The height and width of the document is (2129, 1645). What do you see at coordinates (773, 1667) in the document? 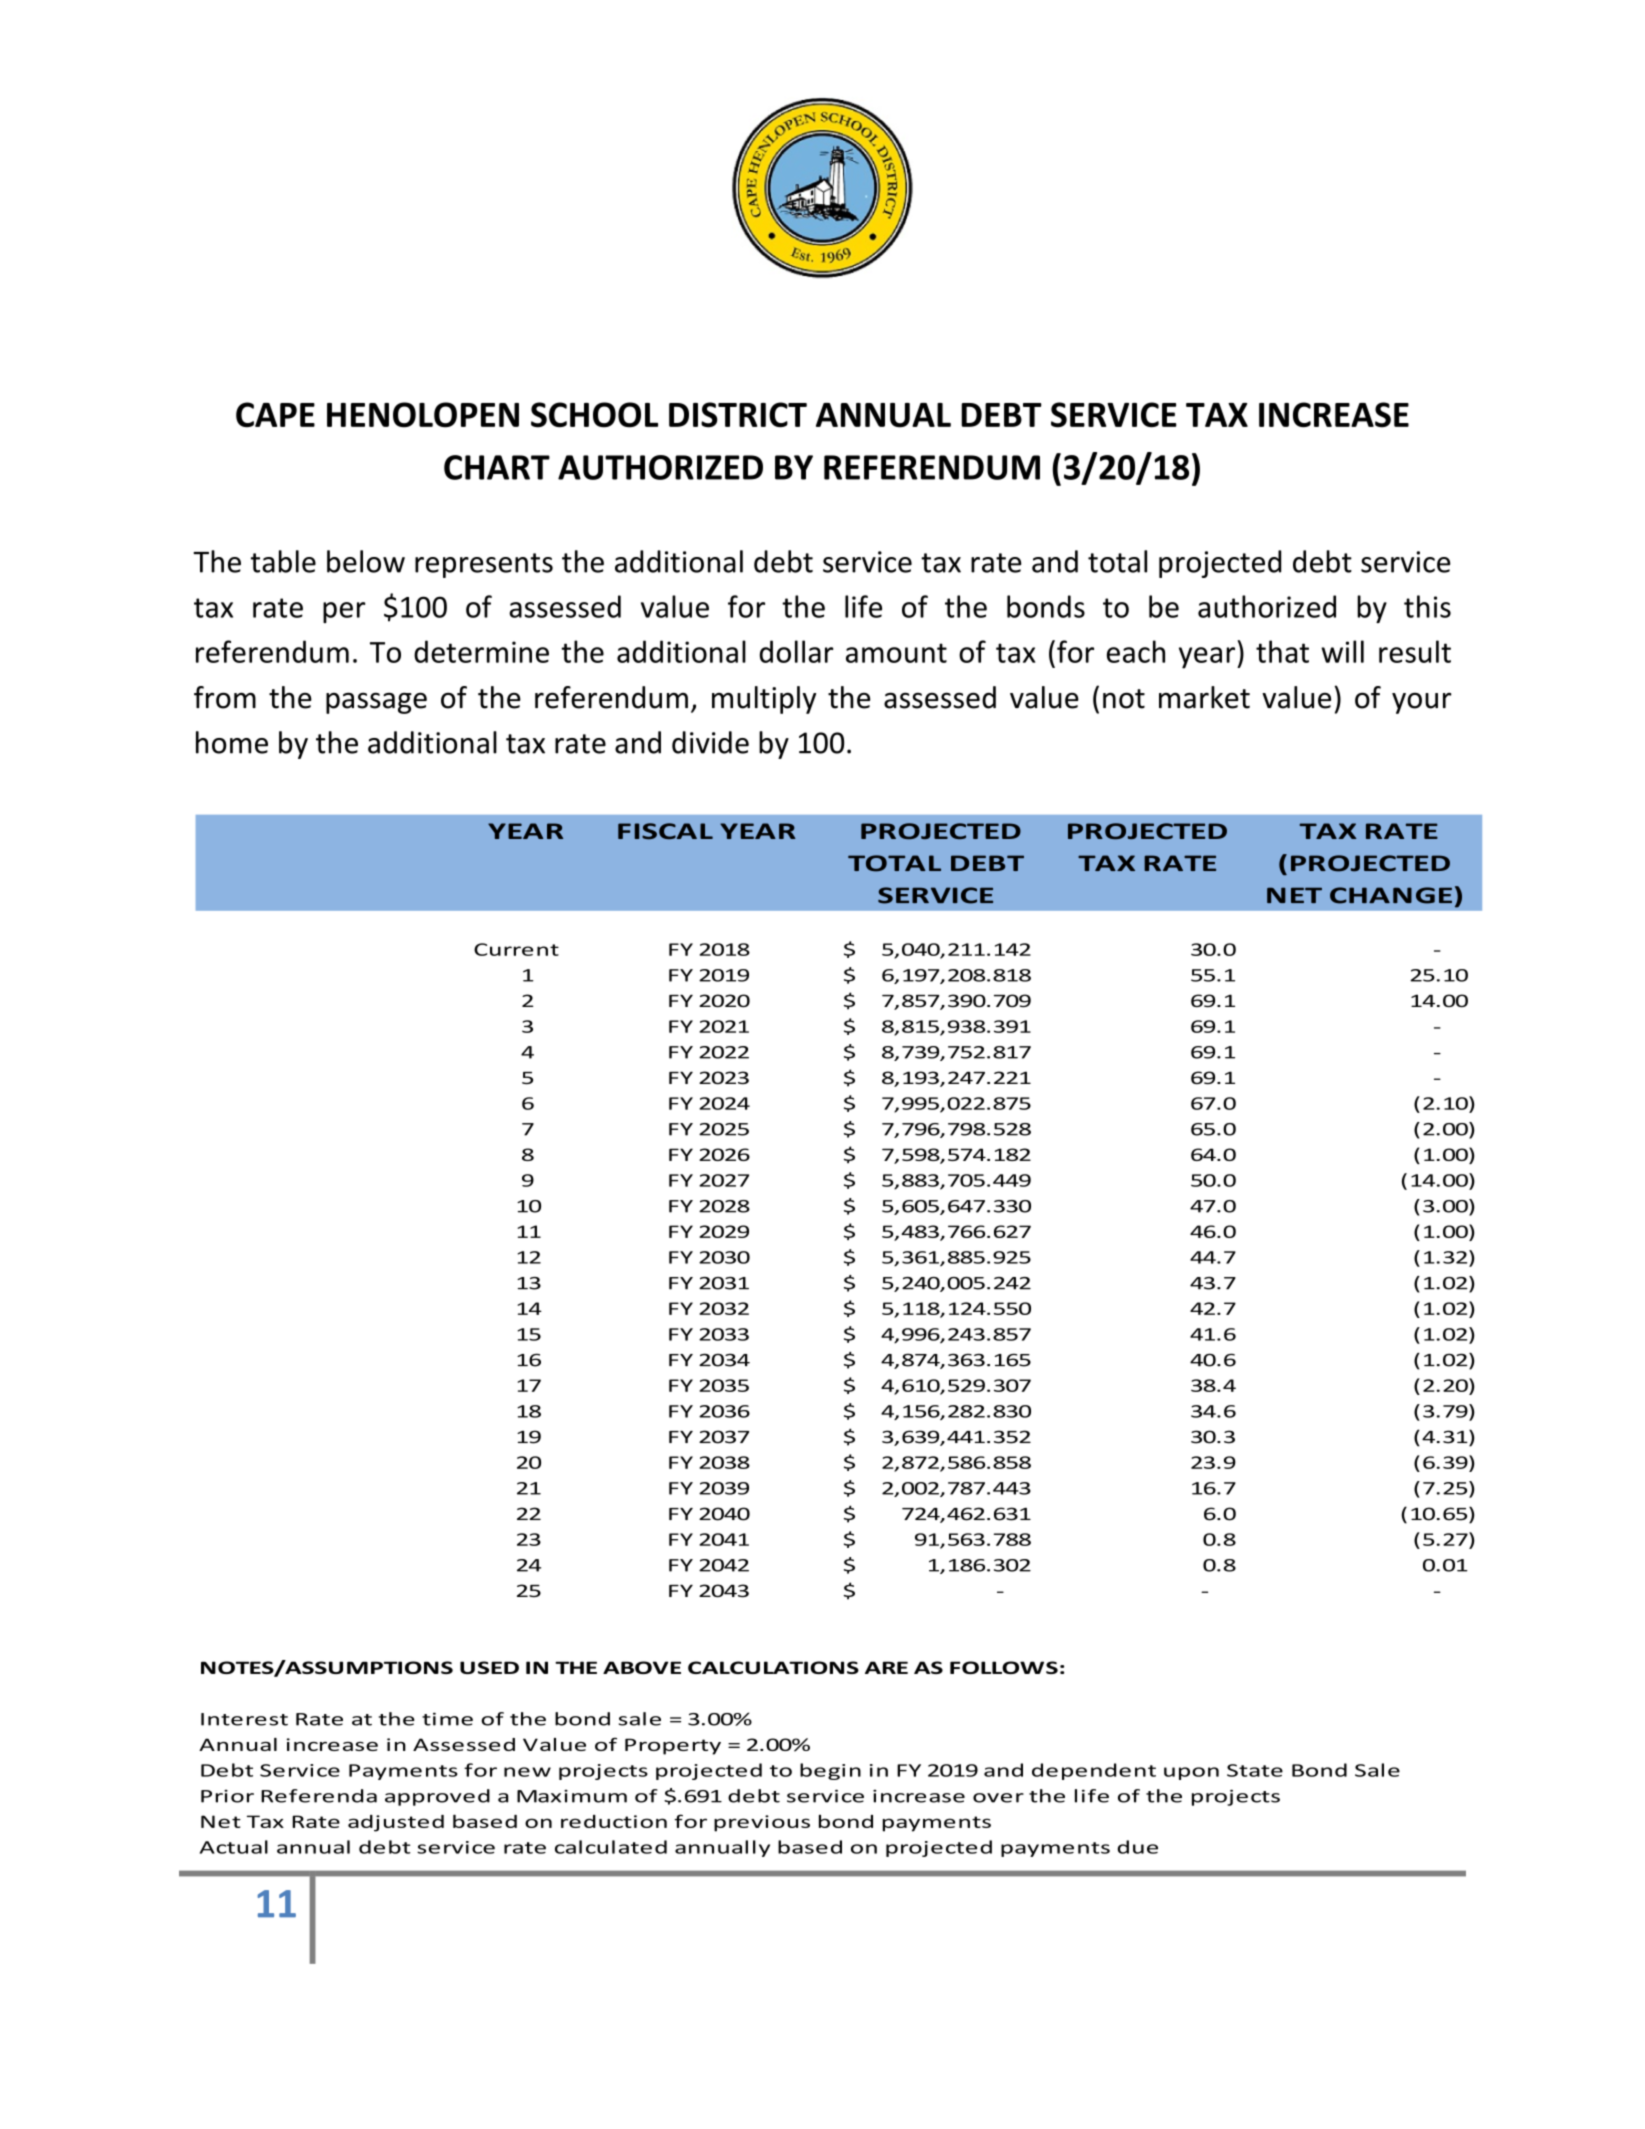
I see `CALCULATIONS` at bounding box center [773, 1667].
